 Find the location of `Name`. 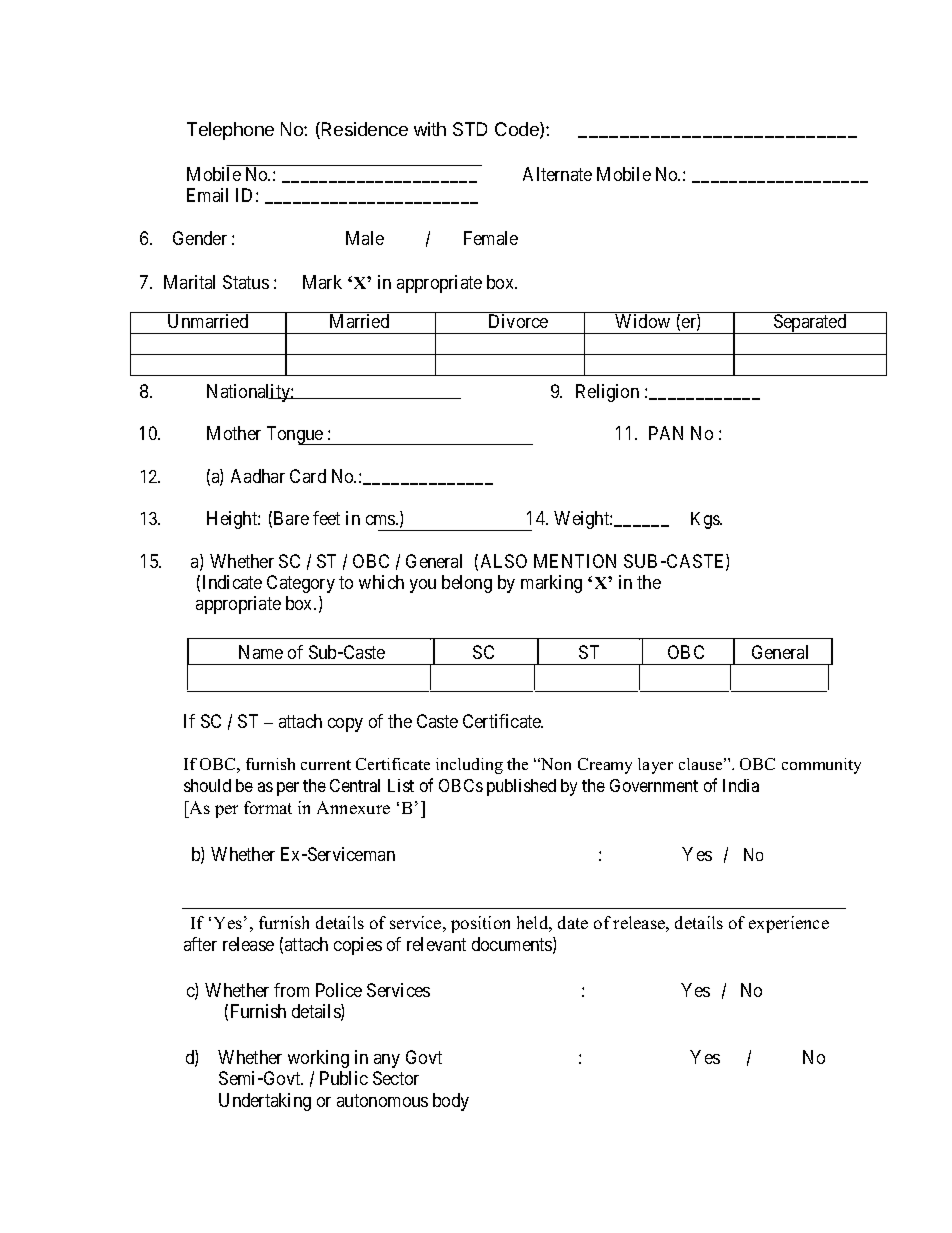

Name is located at coordinates (261, 652).
